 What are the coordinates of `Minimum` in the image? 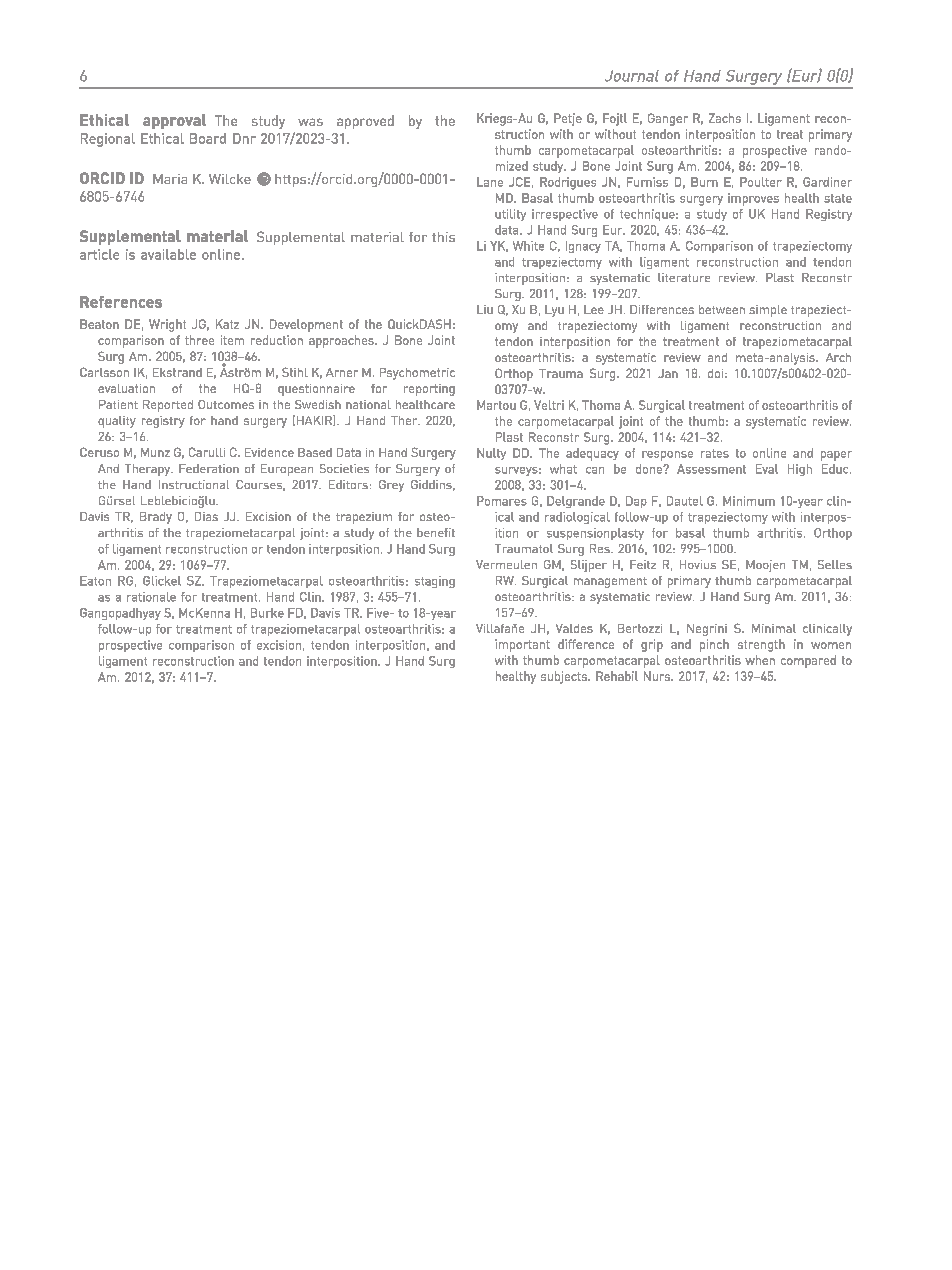 It's located at (749, 501).
